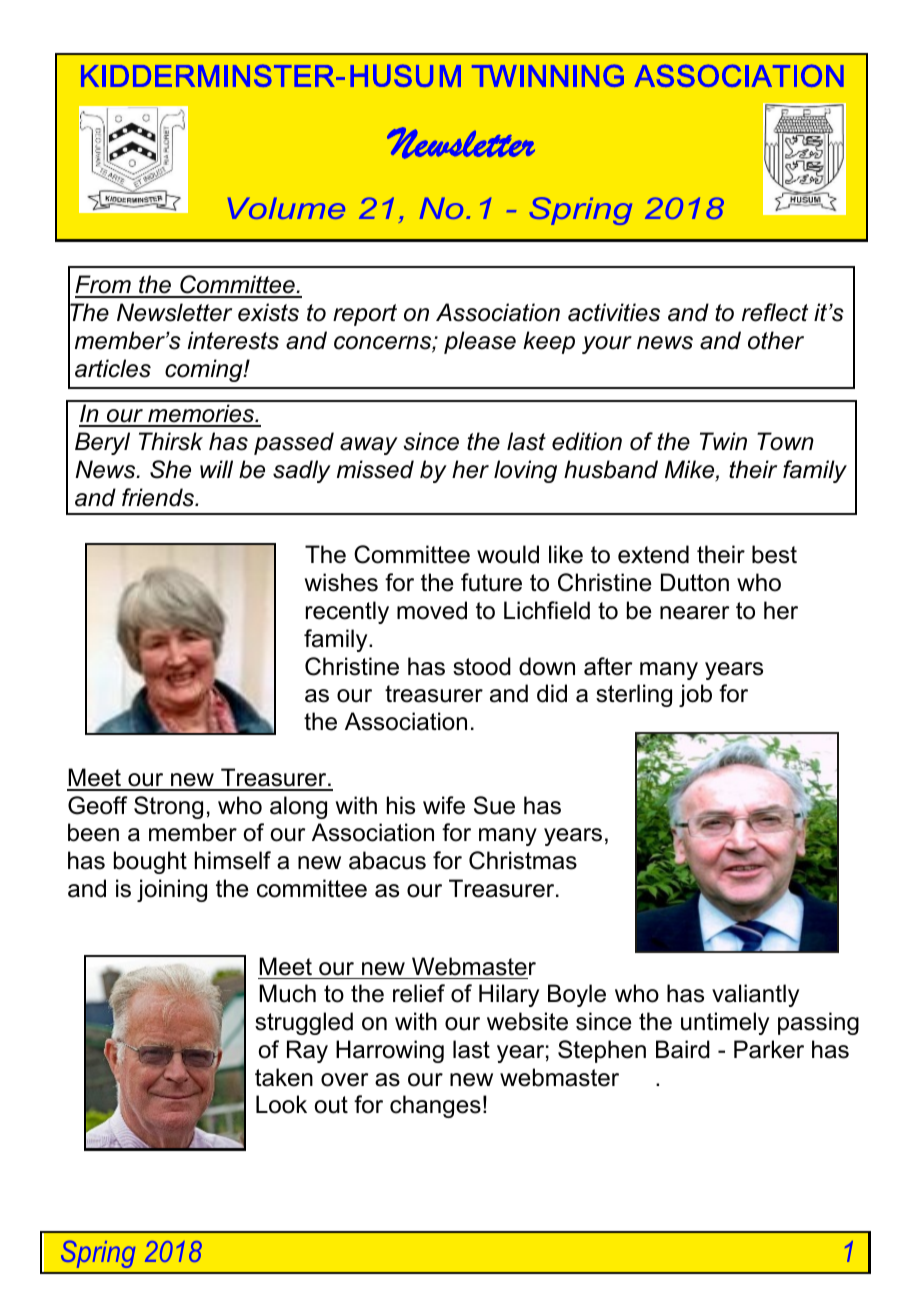 The image size is (924, 1311). Describe the element at coordinates (775, 312) in the screenshot. I see `reflect` at that location.
